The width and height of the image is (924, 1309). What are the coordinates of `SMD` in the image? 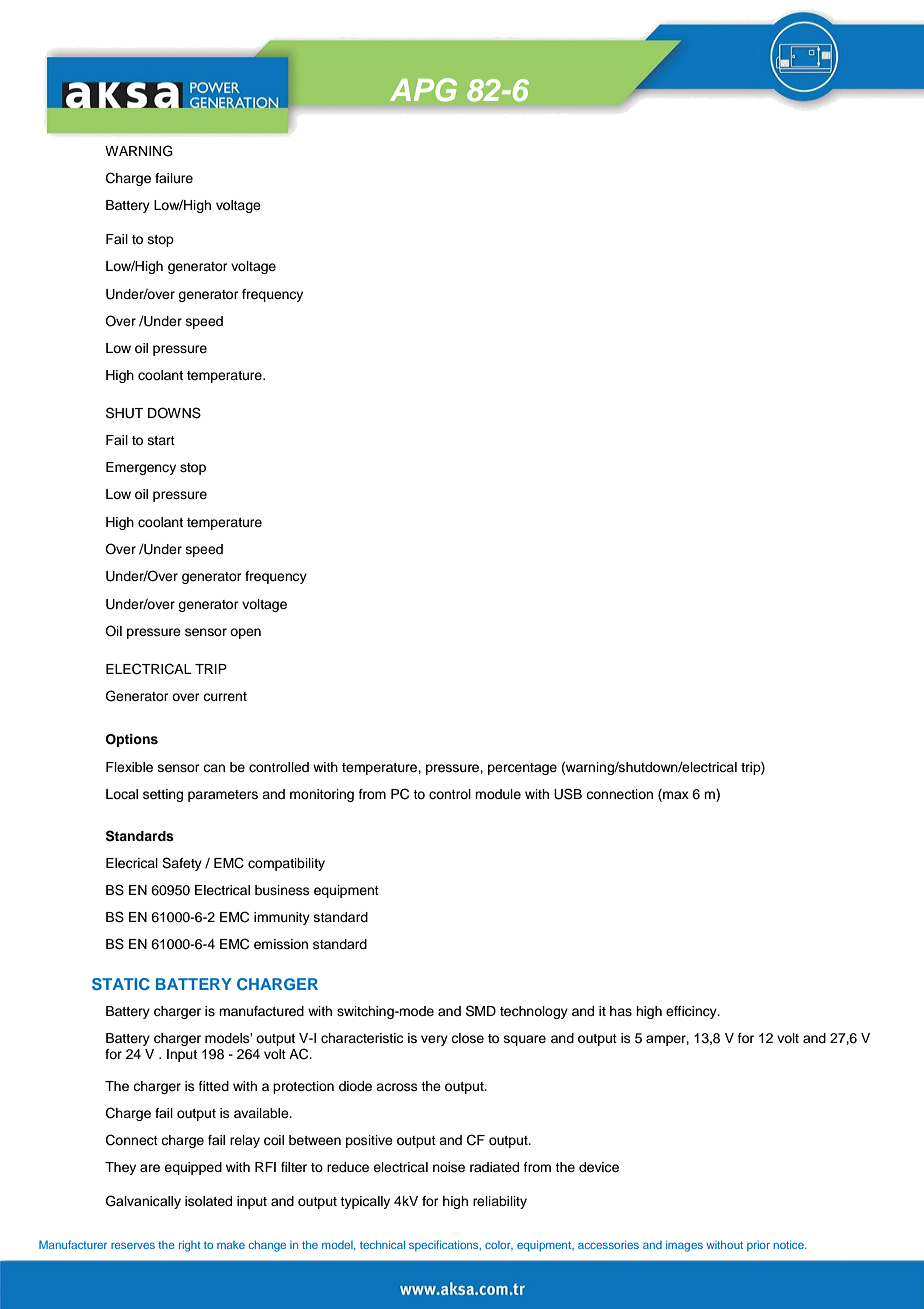 It's located at (481, 1011).
